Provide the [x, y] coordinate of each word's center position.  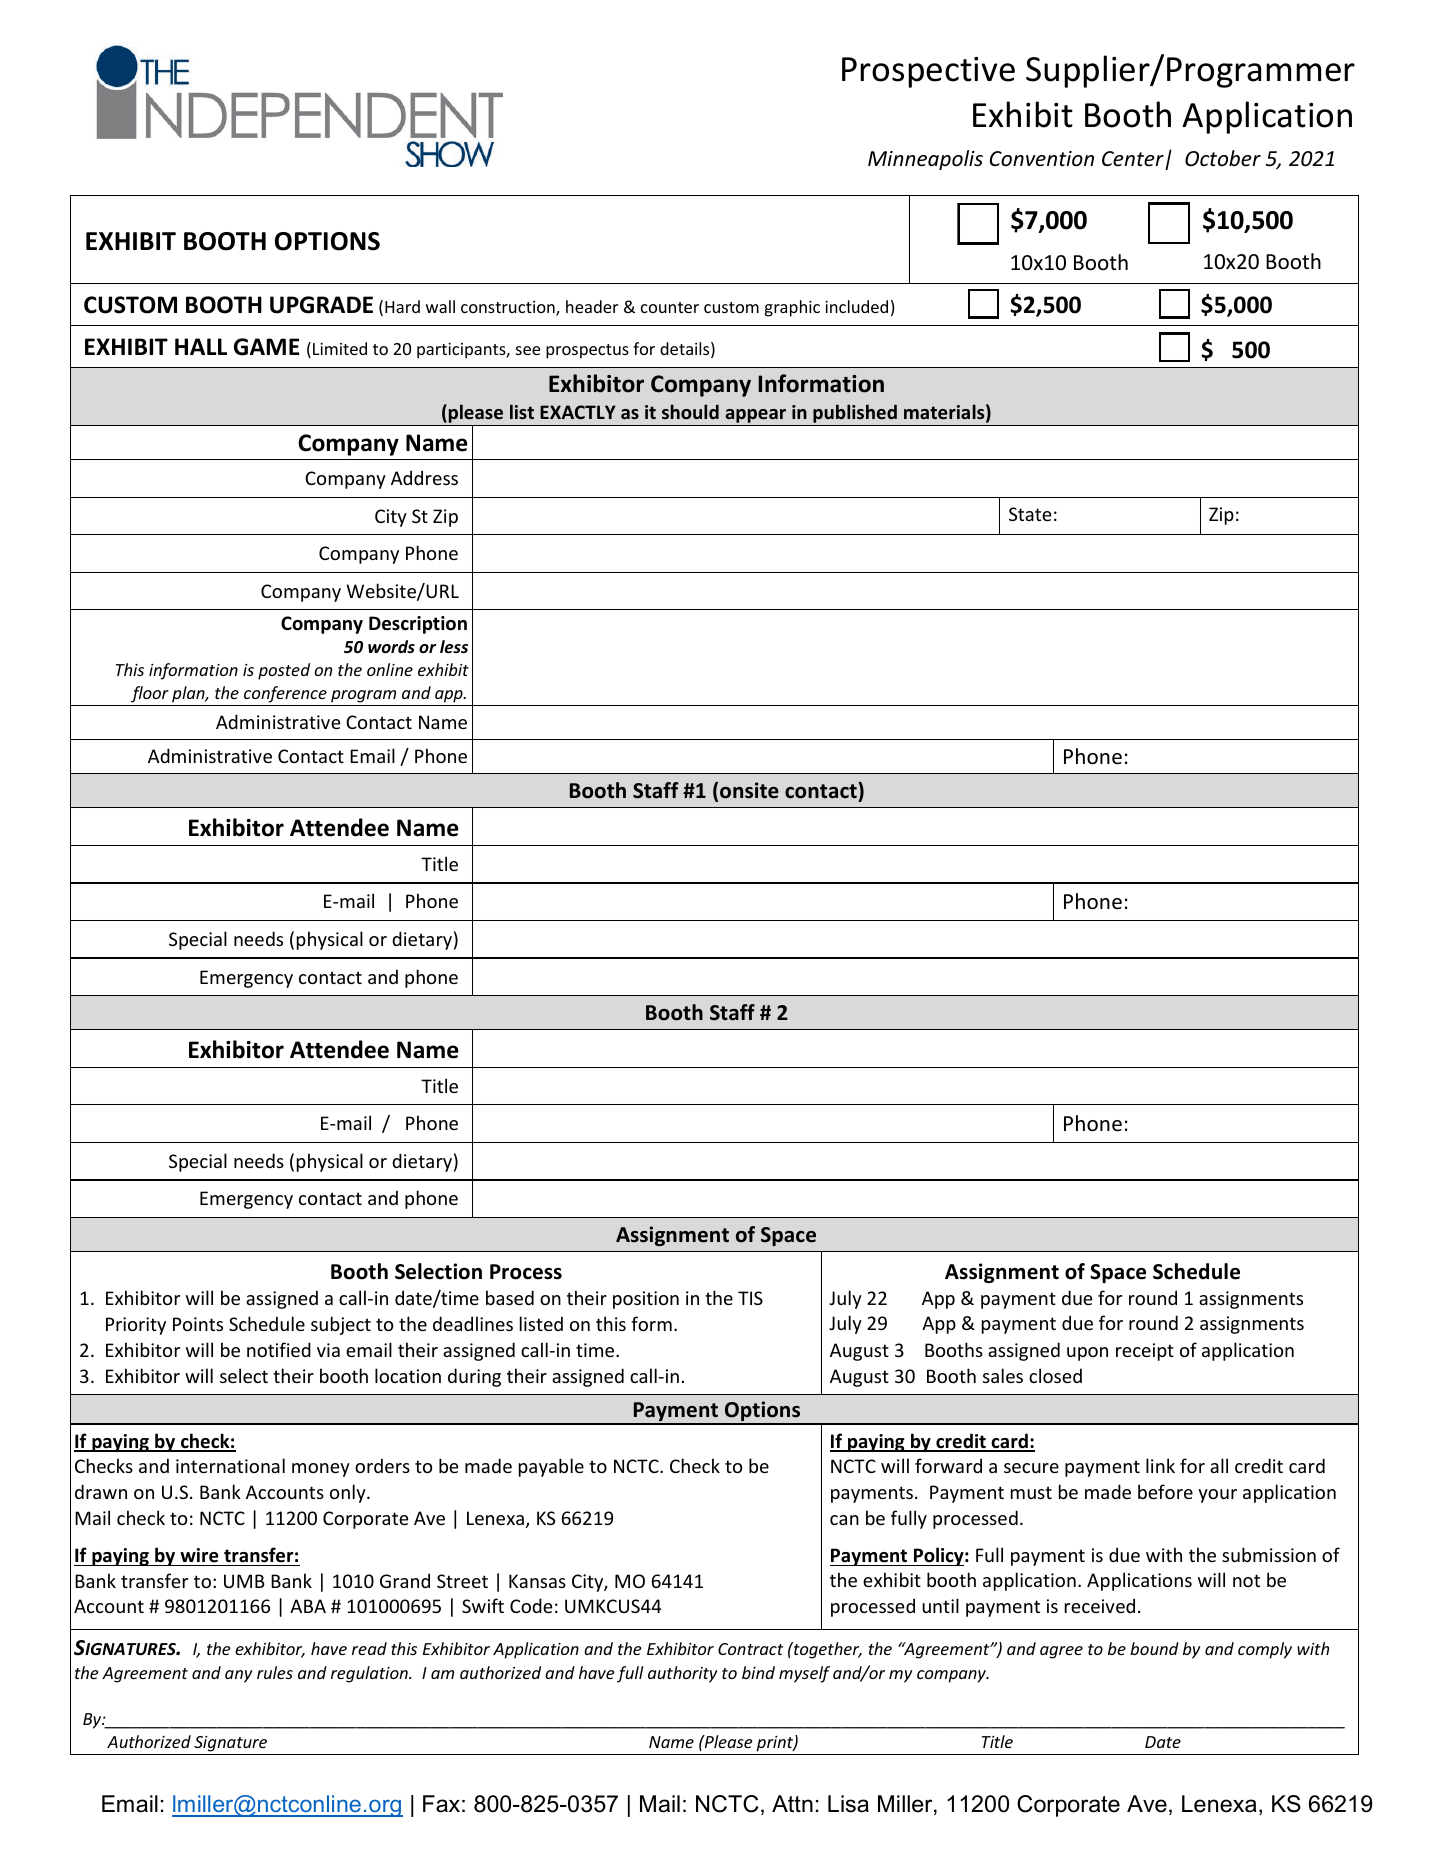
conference [285, 694]
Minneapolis [925, 160]
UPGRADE [321, 305]
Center [1133, 158]
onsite [749, 790]
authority [682, 1674]
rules [275, 1672]
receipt [1145, 1352]
